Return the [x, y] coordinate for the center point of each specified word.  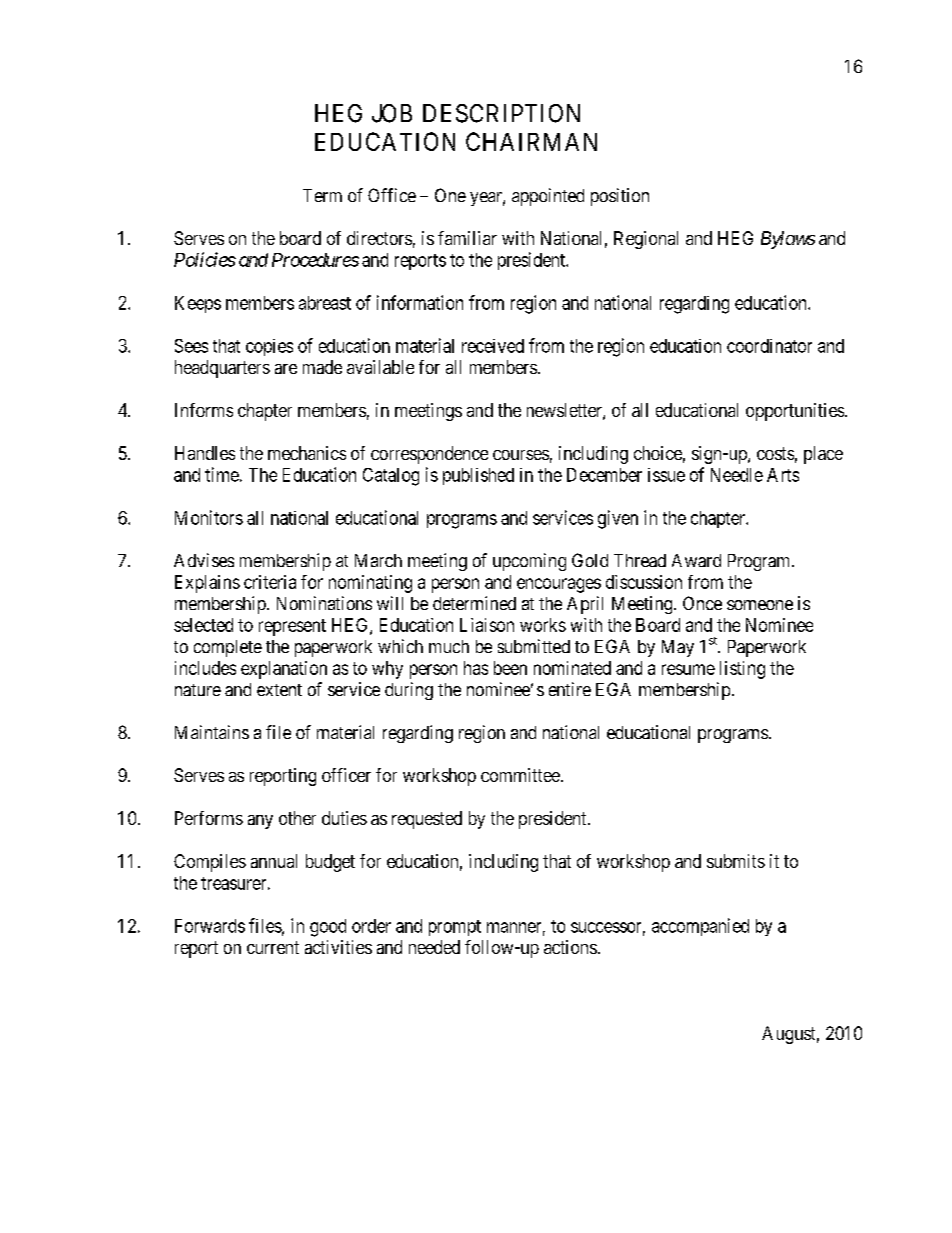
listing [742, 670]
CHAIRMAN [531, 141]
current [273, 947]
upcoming [529, 562]
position [620, 197]
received [493, 346]
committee [520, 775]
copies [269, 347]
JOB [392, 113]
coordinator [769, 346]
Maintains [212, 732]
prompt [455, 928]
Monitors [209, 517]
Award [696, 560]
